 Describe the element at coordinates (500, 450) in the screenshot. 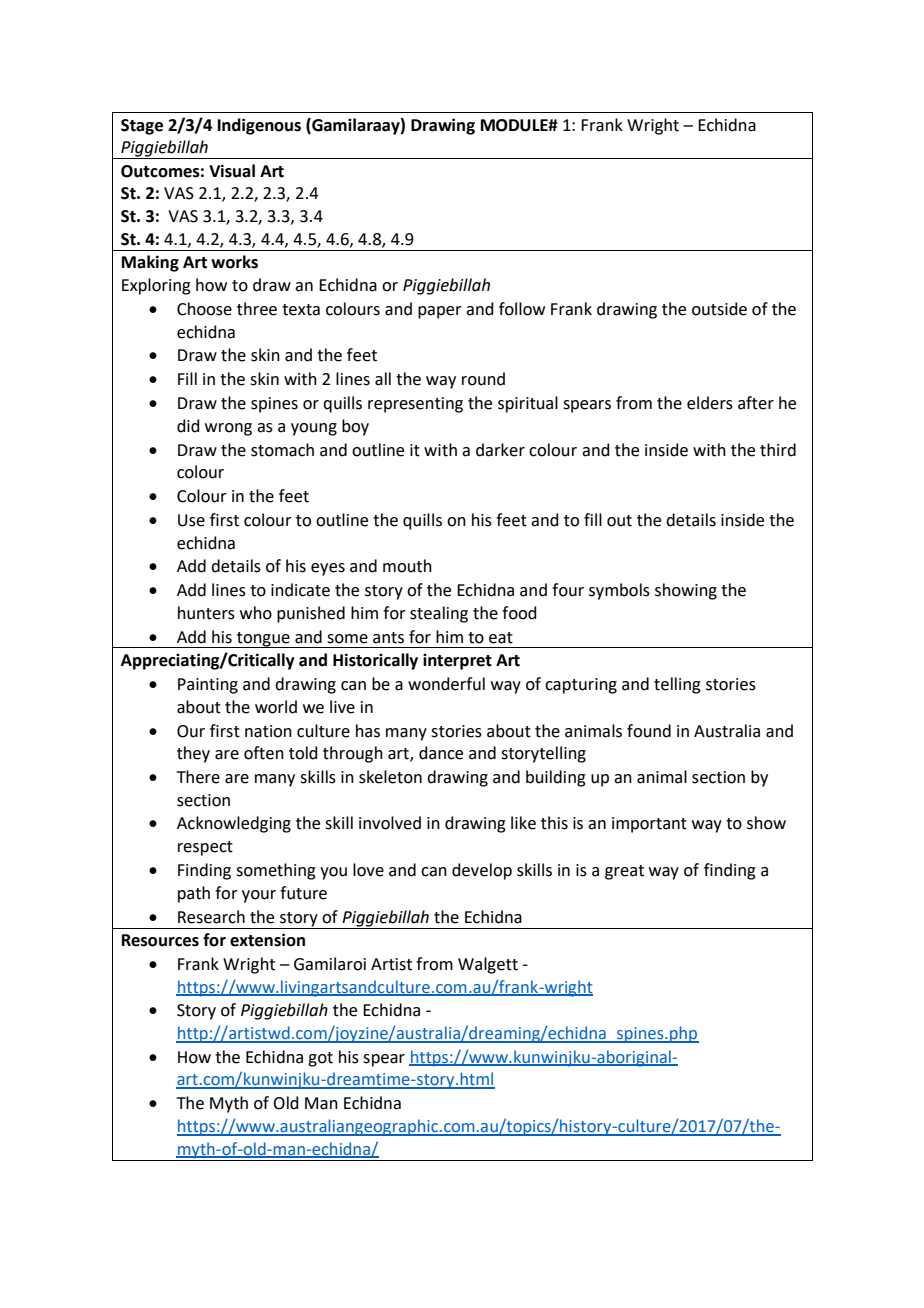

I see `darker` at that location.
